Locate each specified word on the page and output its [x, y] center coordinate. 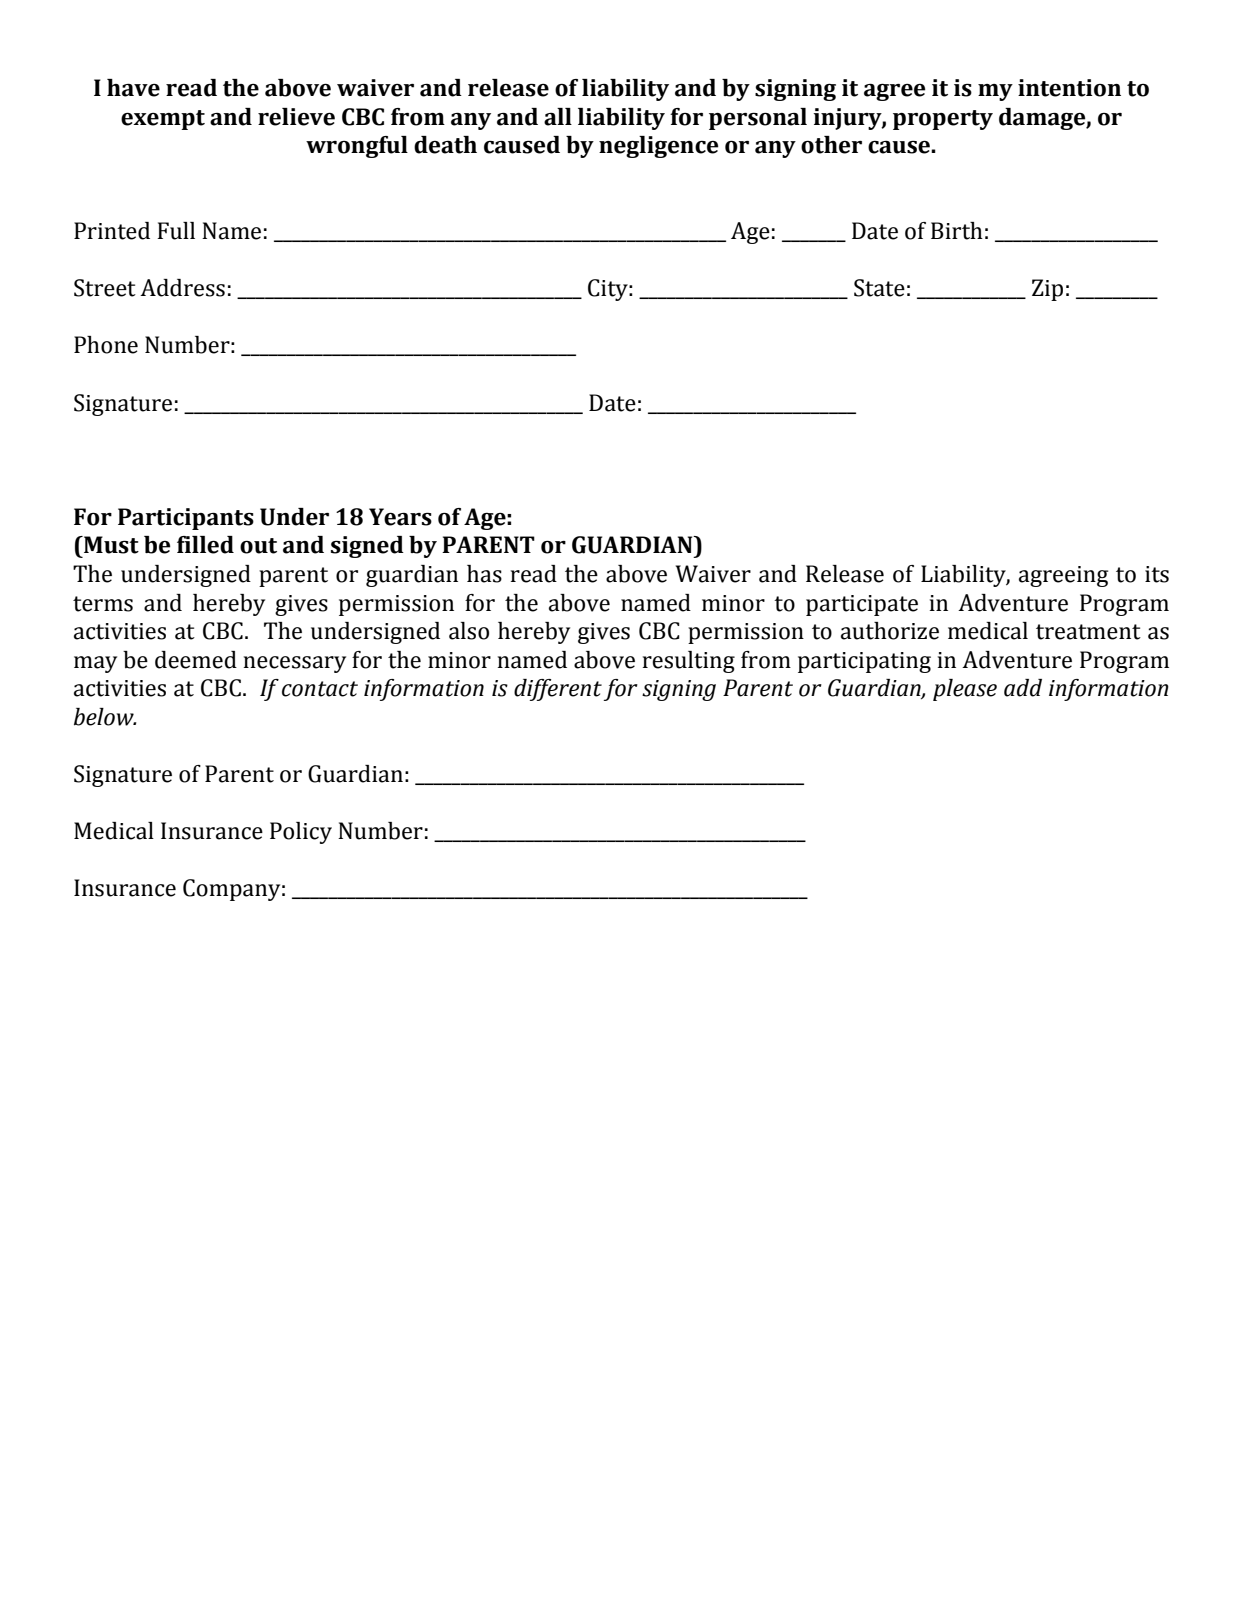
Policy [301, 833]
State [879, 288]
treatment [1088, 632]
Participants [186, 519]
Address [182, 288]
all [558, 117]
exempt [163, 120]
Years [400, 517]
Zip [1047, 290]
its [1157, 574]
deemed [196, 660]
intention [1069, 88]
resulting [689, 662]
